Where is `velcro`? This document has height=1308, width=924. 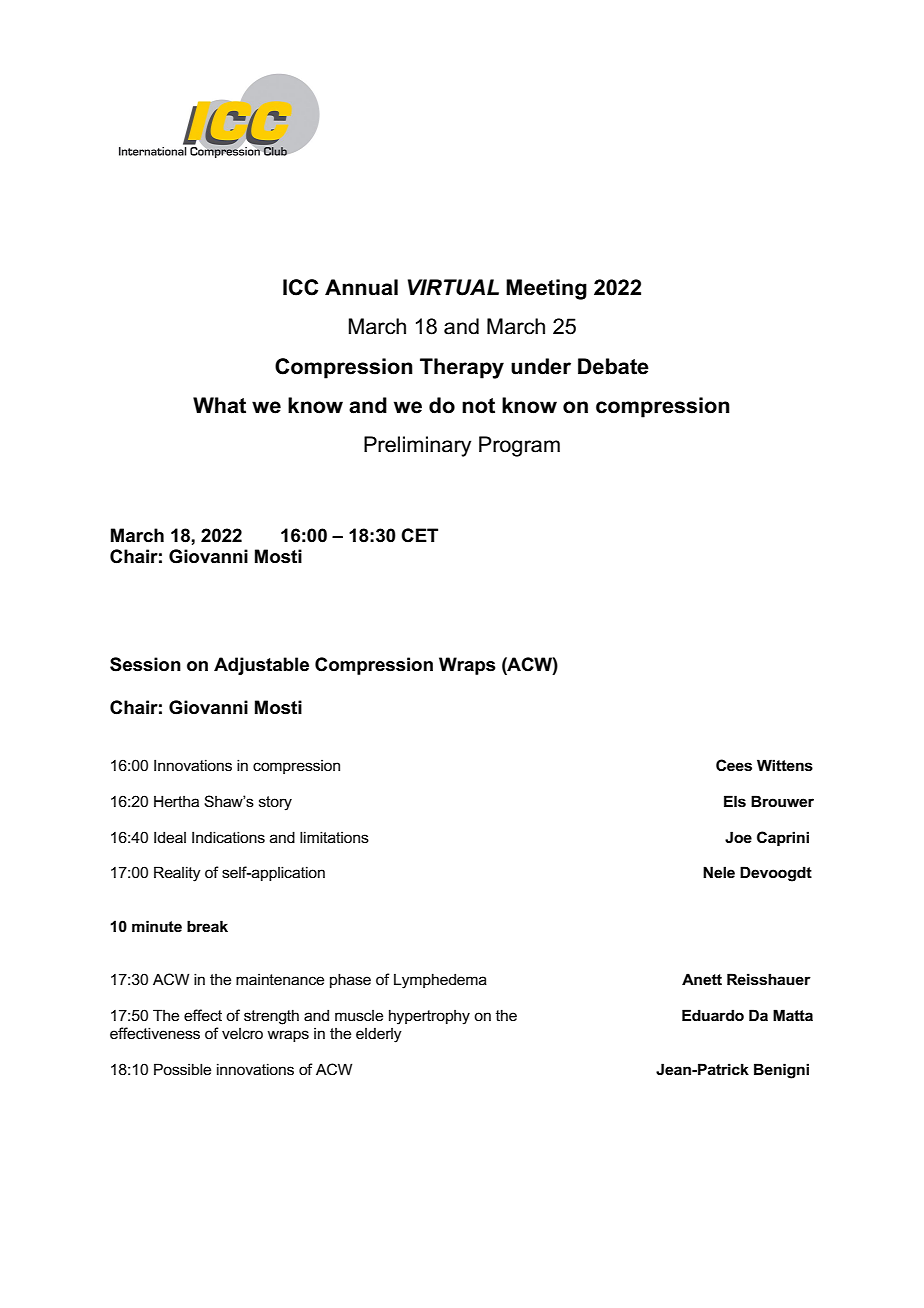
velcro is located at coordinates (242, 1033).
